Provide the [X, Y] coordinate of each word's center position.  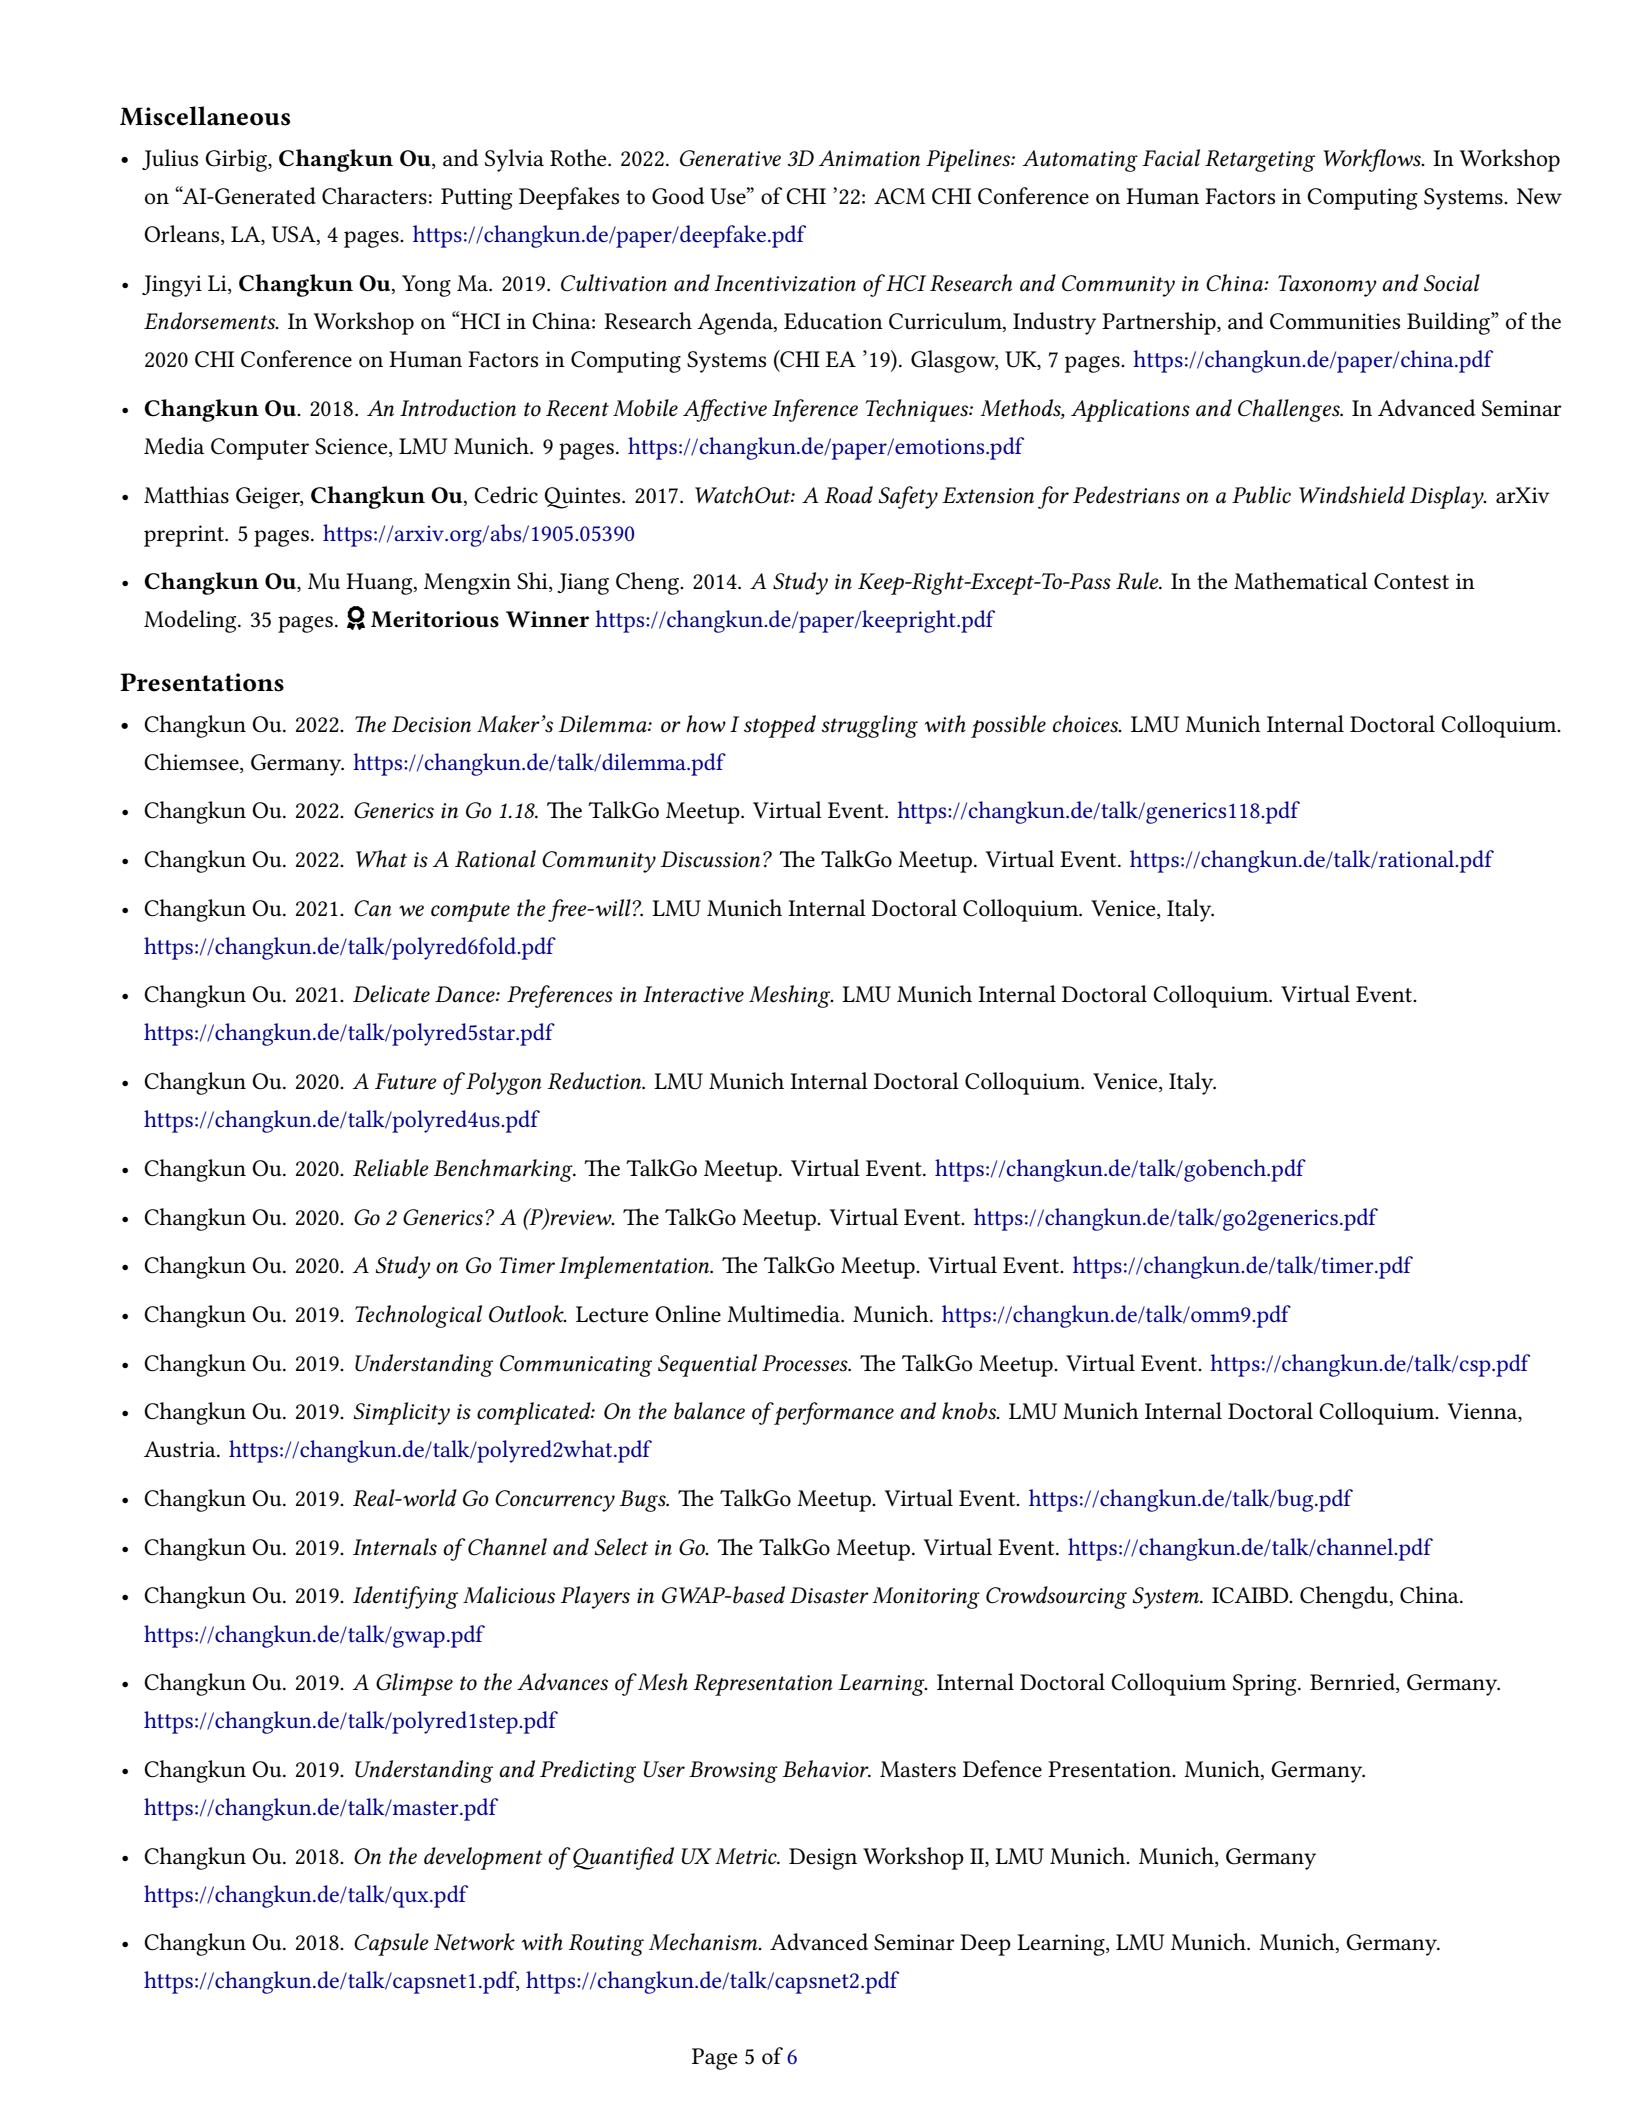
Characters [374, 196]
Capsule [391, 1944]
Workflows [1373, 160]
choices [1087, 724]
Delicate [391, 994]
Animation [869, 158]
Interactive [693, 994]
